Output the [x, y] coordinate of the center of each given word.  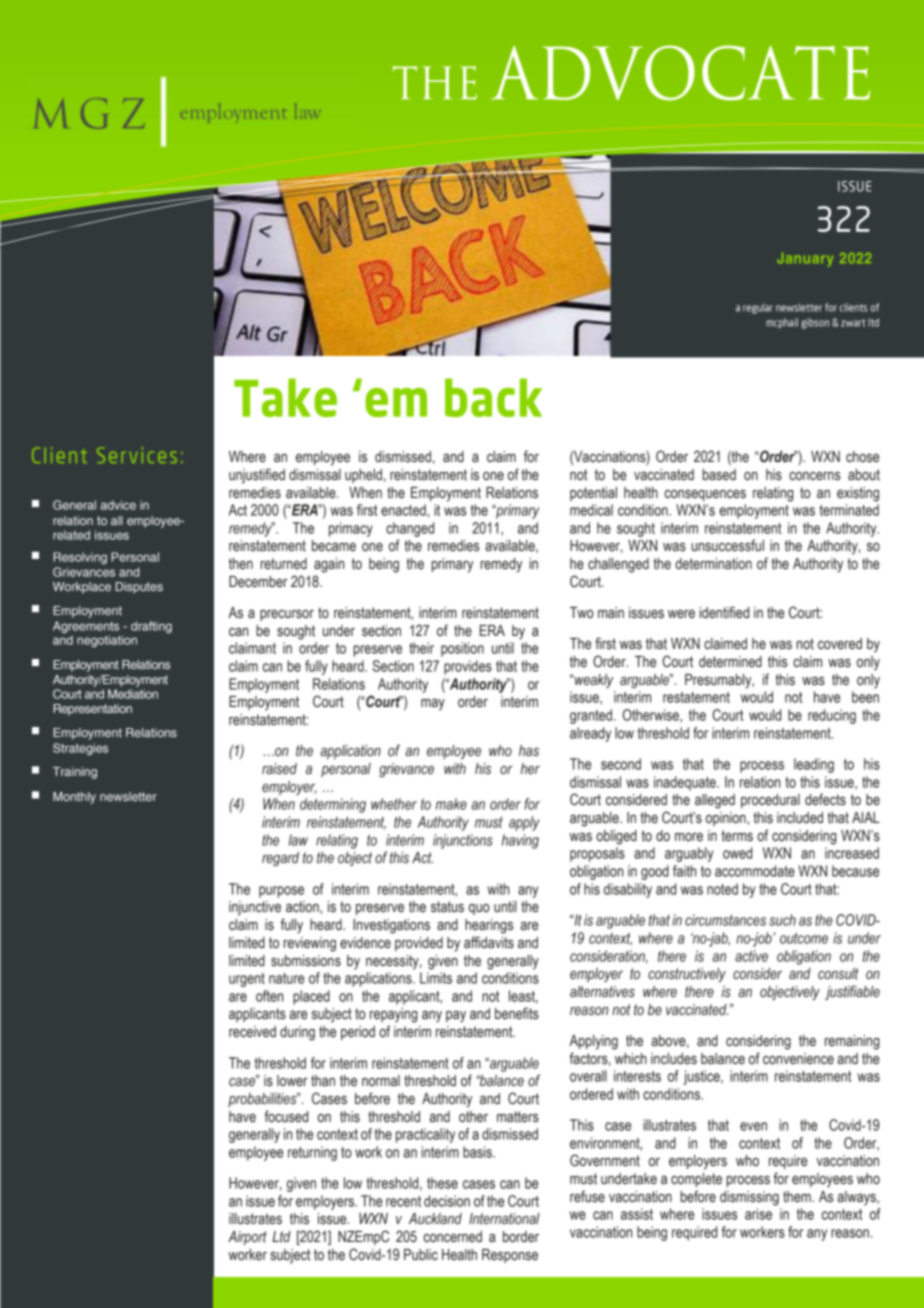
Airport [247, 1238]
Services [137, 455]
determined [730, 662]
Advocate [680, 73]
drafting [151, 627]
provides [468, 667]
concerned [453, 1237]
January [805, 260]
